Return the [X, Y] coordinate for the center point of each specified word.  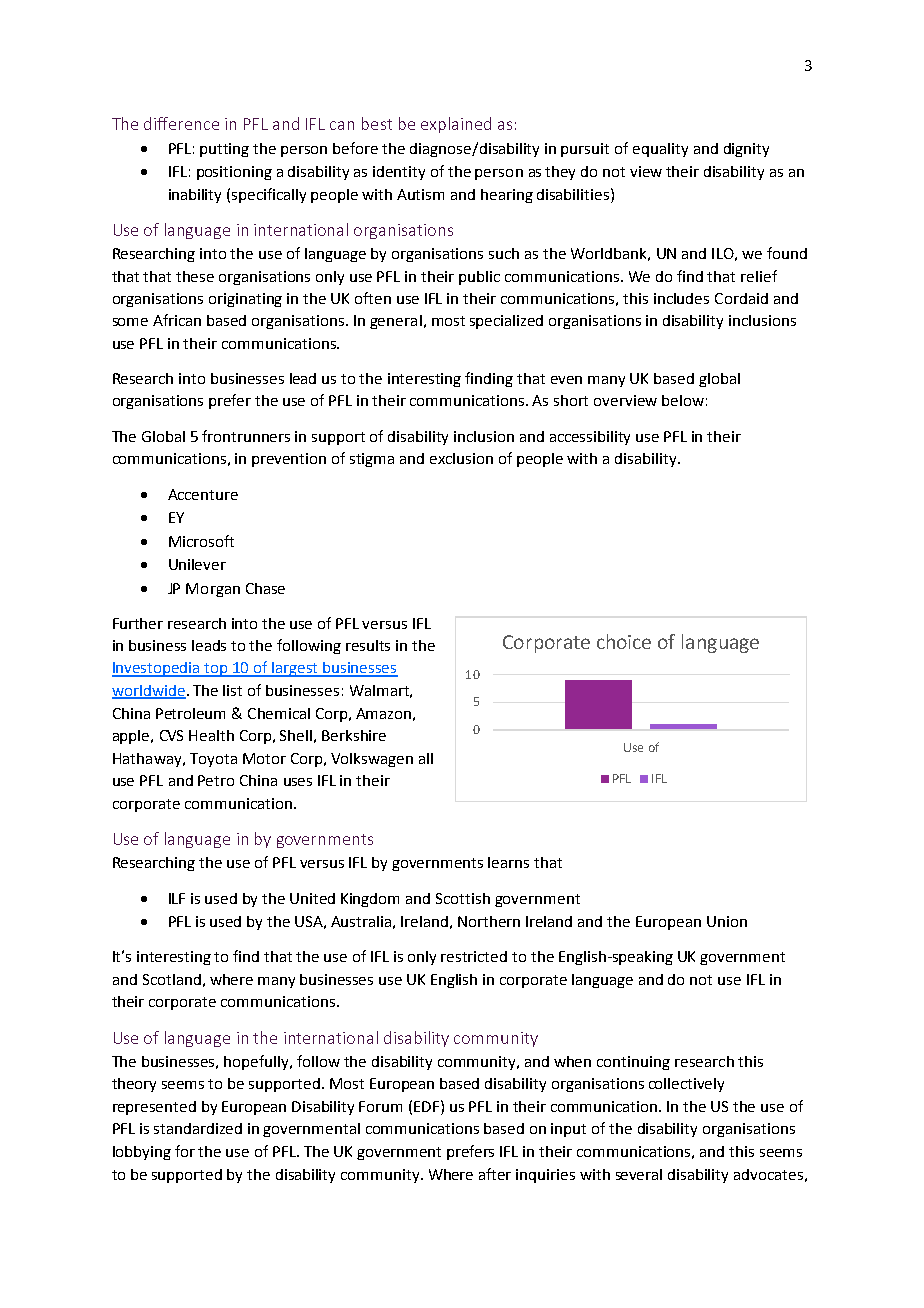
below [683, 400]
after [495, 1174]
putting [224, 150]
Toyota [213, 760]
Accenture [203, 494]
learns [508, 862]
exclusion [461, 458]
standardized [198, 1128]
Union [727, 921]
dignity [746, 150]
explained [456, 125]
